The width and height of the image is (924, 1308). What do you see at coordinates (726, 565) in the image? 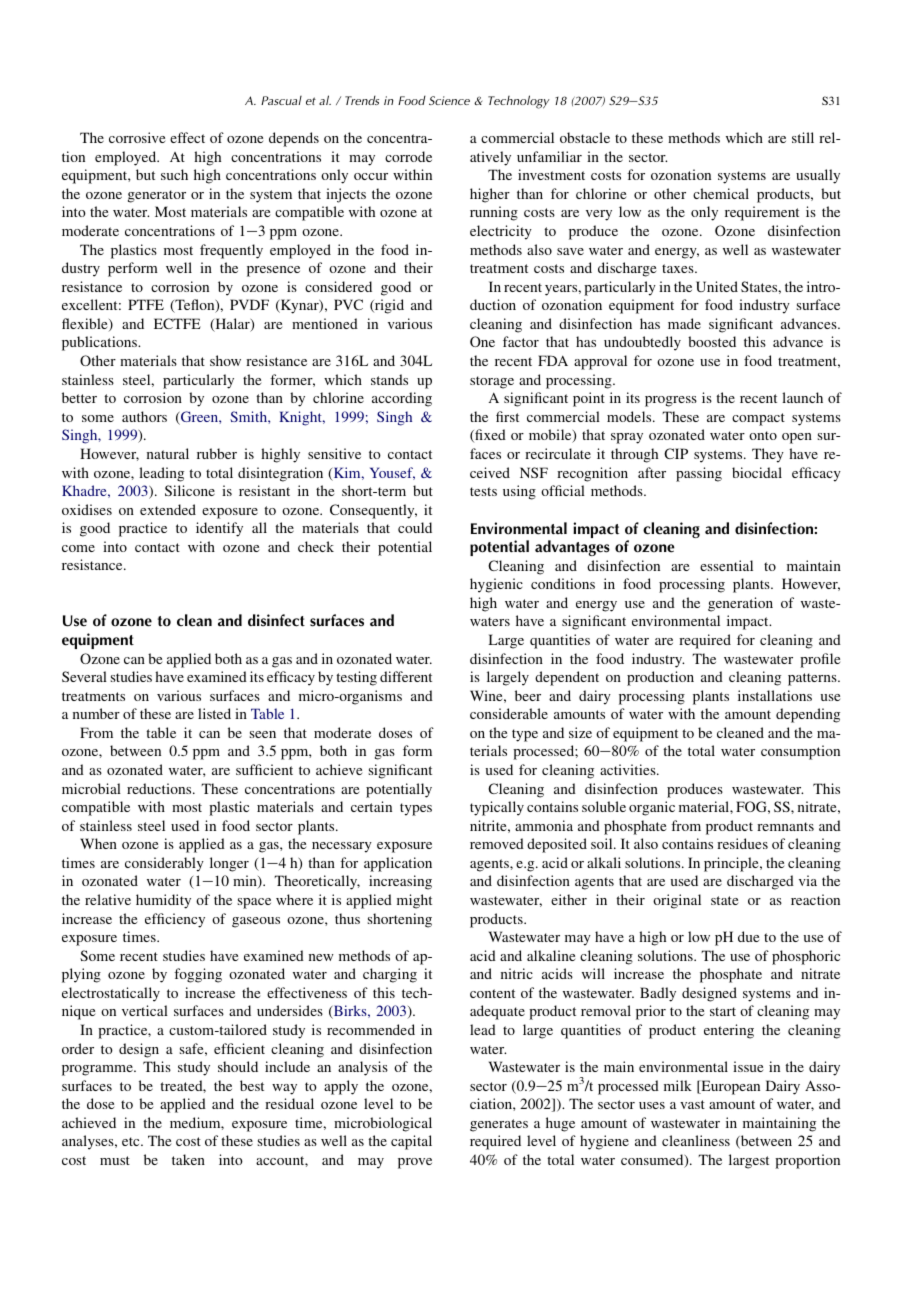
I see `essential` at bounding box center [726, 565].
